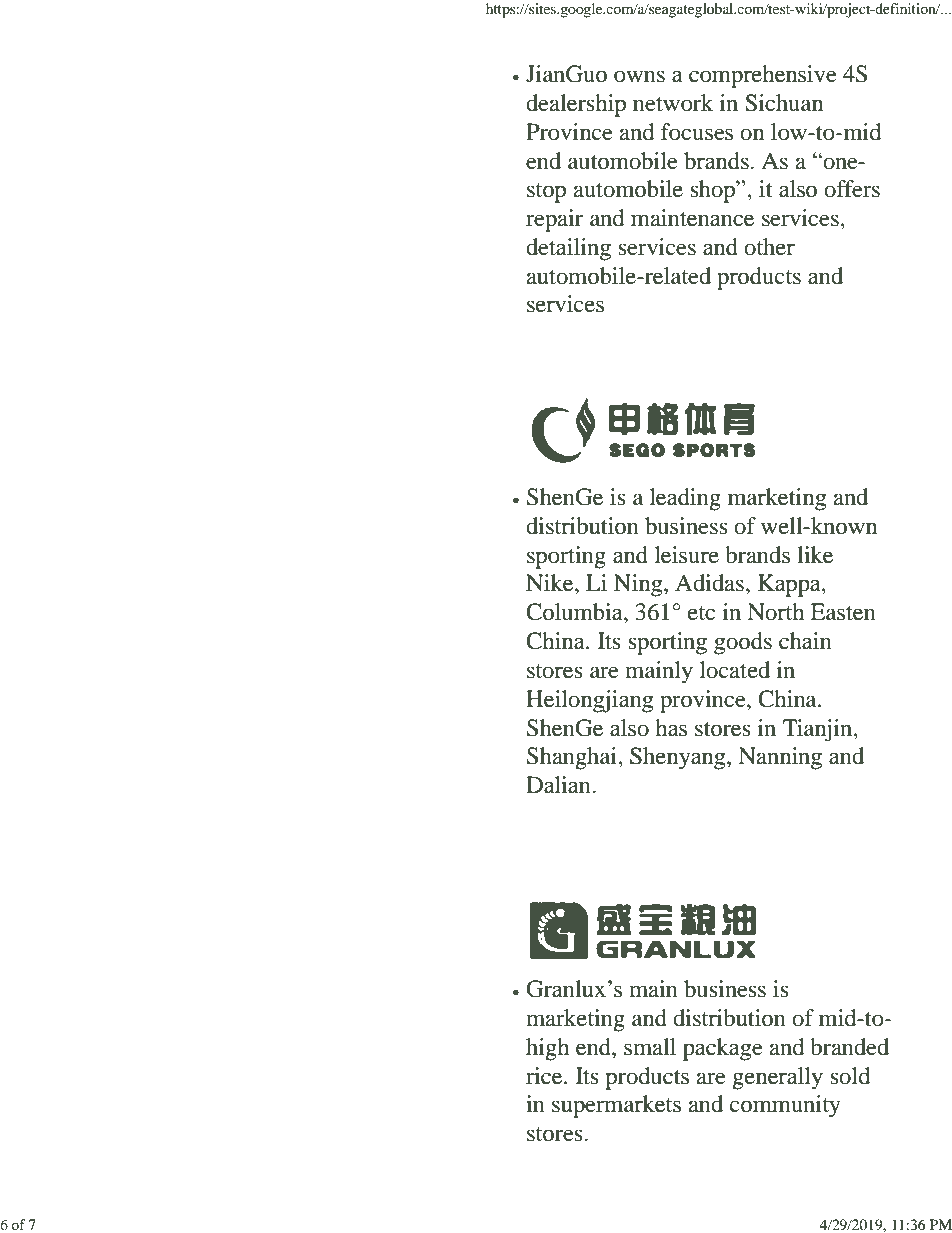  What do you see at coordinates (685, 499) in the screenshot?
I see `leading` at bounding box center [685, 499].
